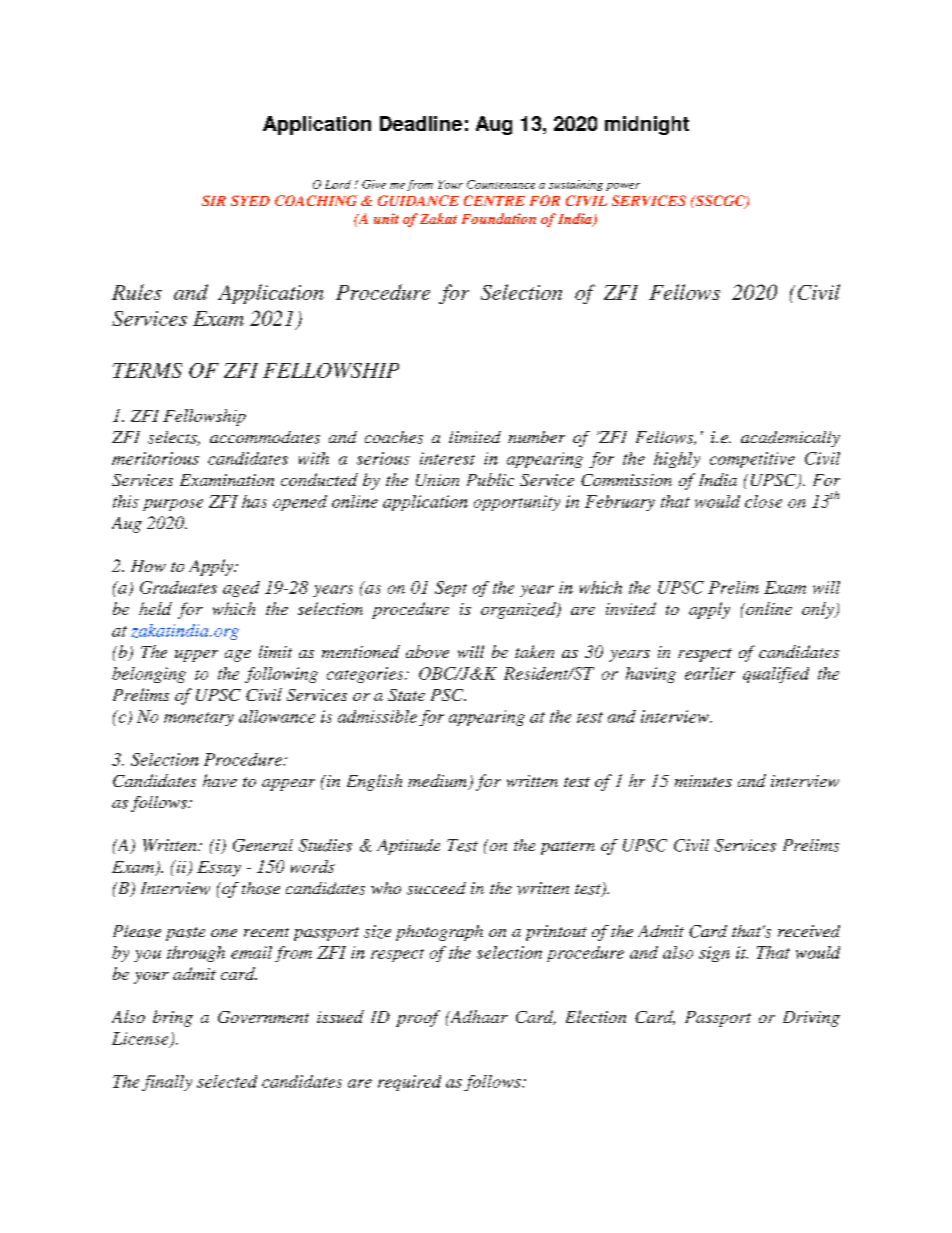 The image size is (952, 1233). What do you see at coordinates (790, 439) in the screenshot?
I see `academically` at bounding box center [790, 439].
